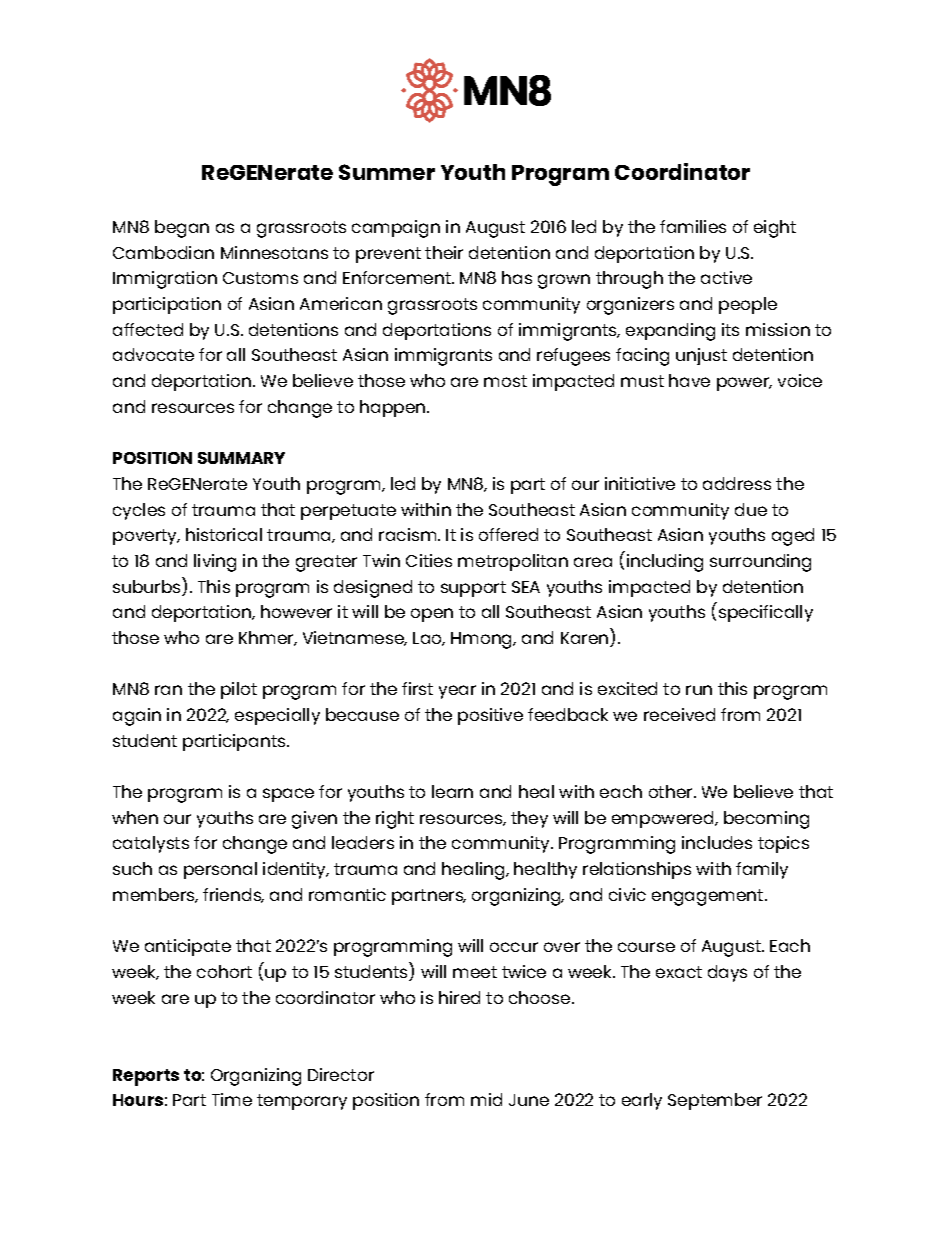  What do you see at coordinates (505, 381) in the page?
I see `most` at bounding box center [505, 381].
